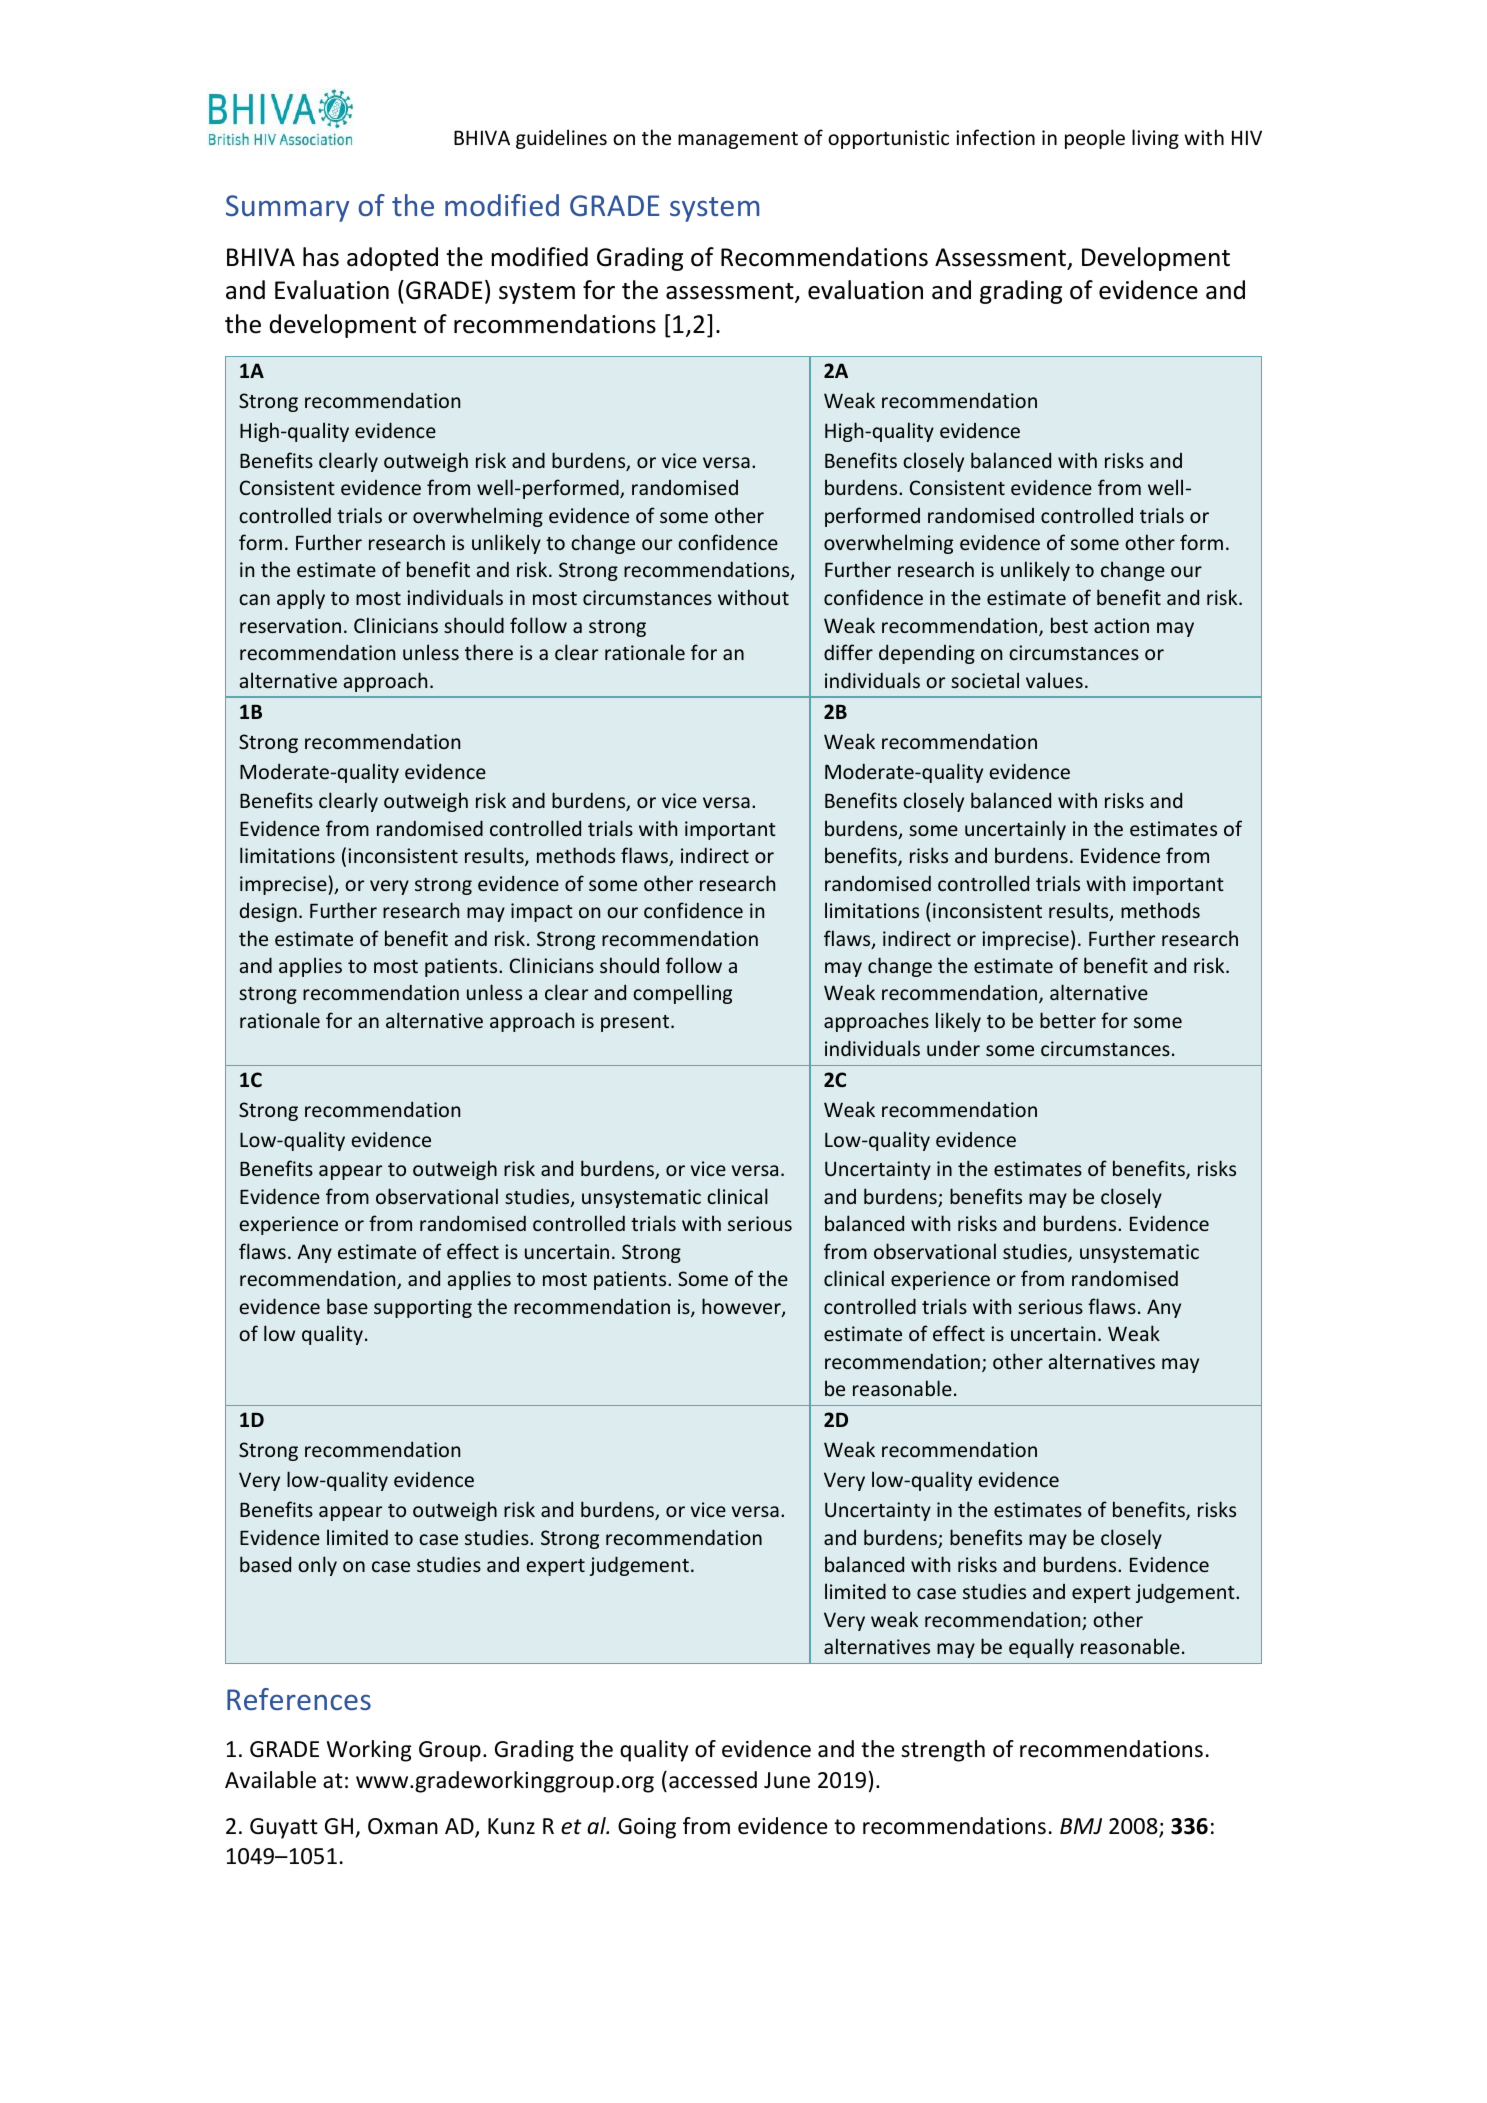 This document has width=1487, height=2103. What do you see at coordinates (682, 994) in the document?
I see `compelling` at bounding box center [682, 994].
